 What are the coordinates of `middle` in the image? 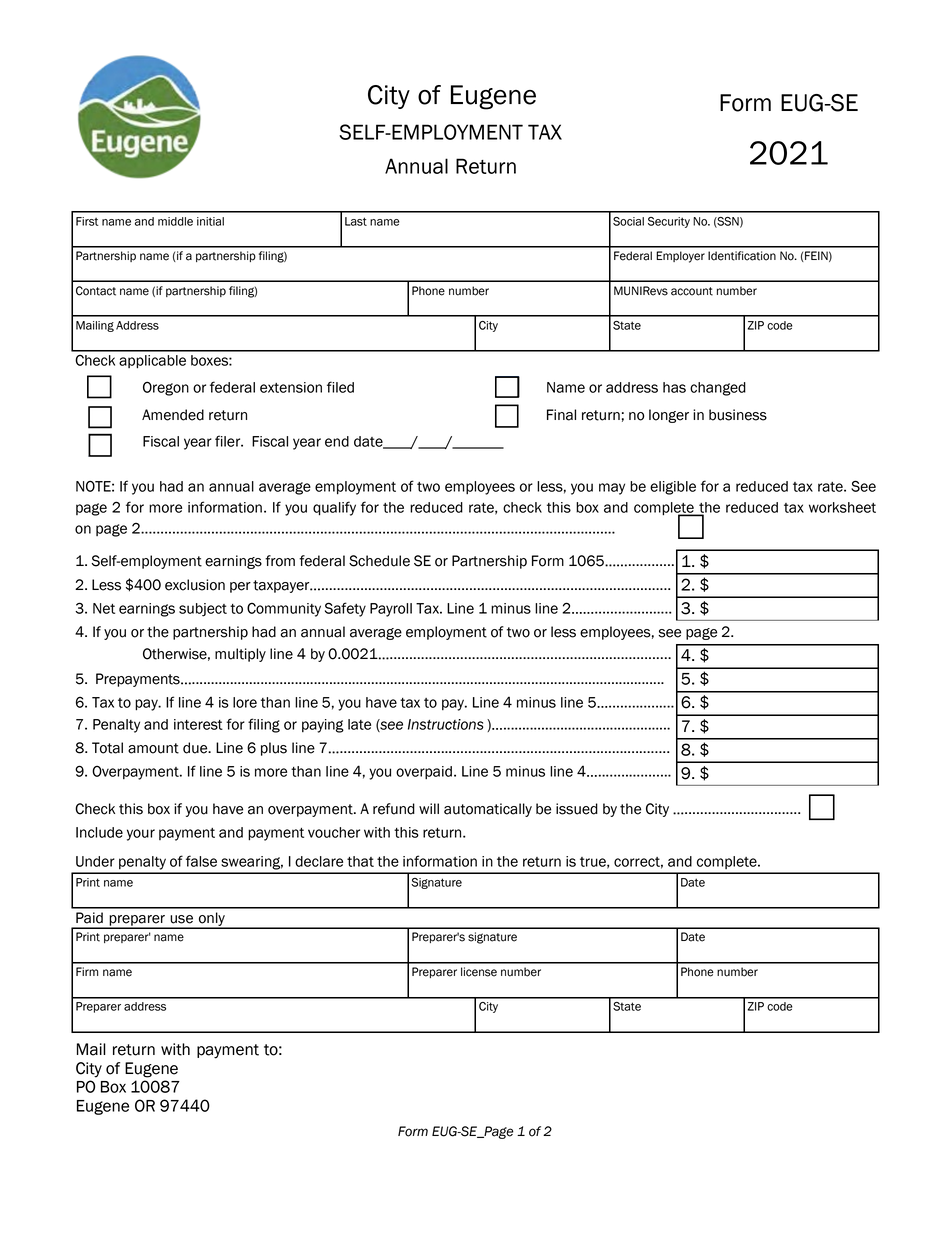 It's located at (175, 221).
